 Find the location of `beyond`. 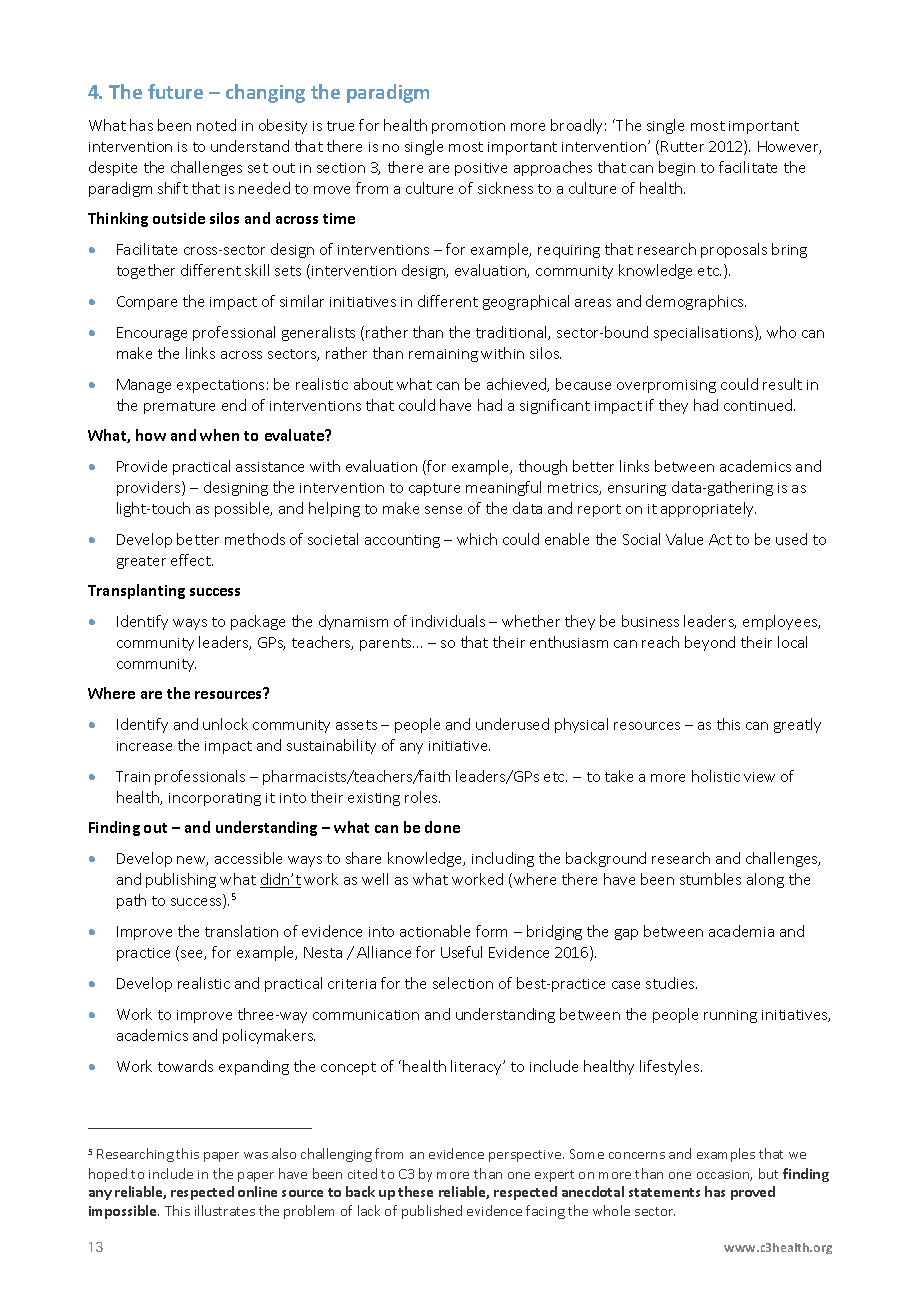

beyond is located at coordinates (710, 643).
